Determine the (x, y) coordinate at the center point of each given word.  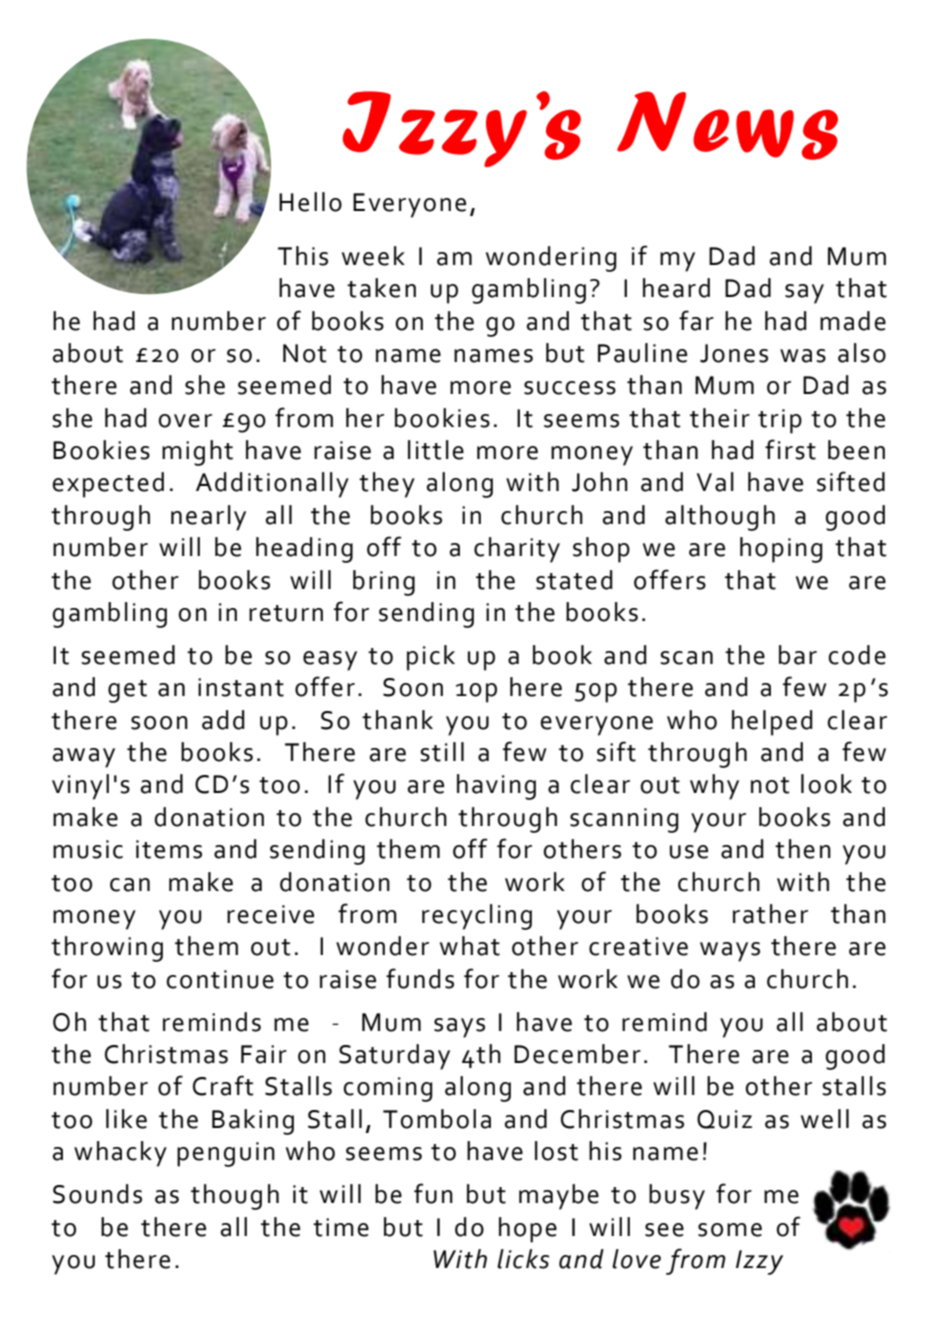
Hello (310, 202)
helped (772, 723)
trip (780, 421)
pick (431, 658)
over (185, 421)
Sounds (97, 1194)
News (727, 125)
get (127, 691)
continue (220, 979)
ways (730, 952)
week (373, 256)
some (730, 1230)
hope (528, 1230)
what (470, 946)
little (436, 450)
